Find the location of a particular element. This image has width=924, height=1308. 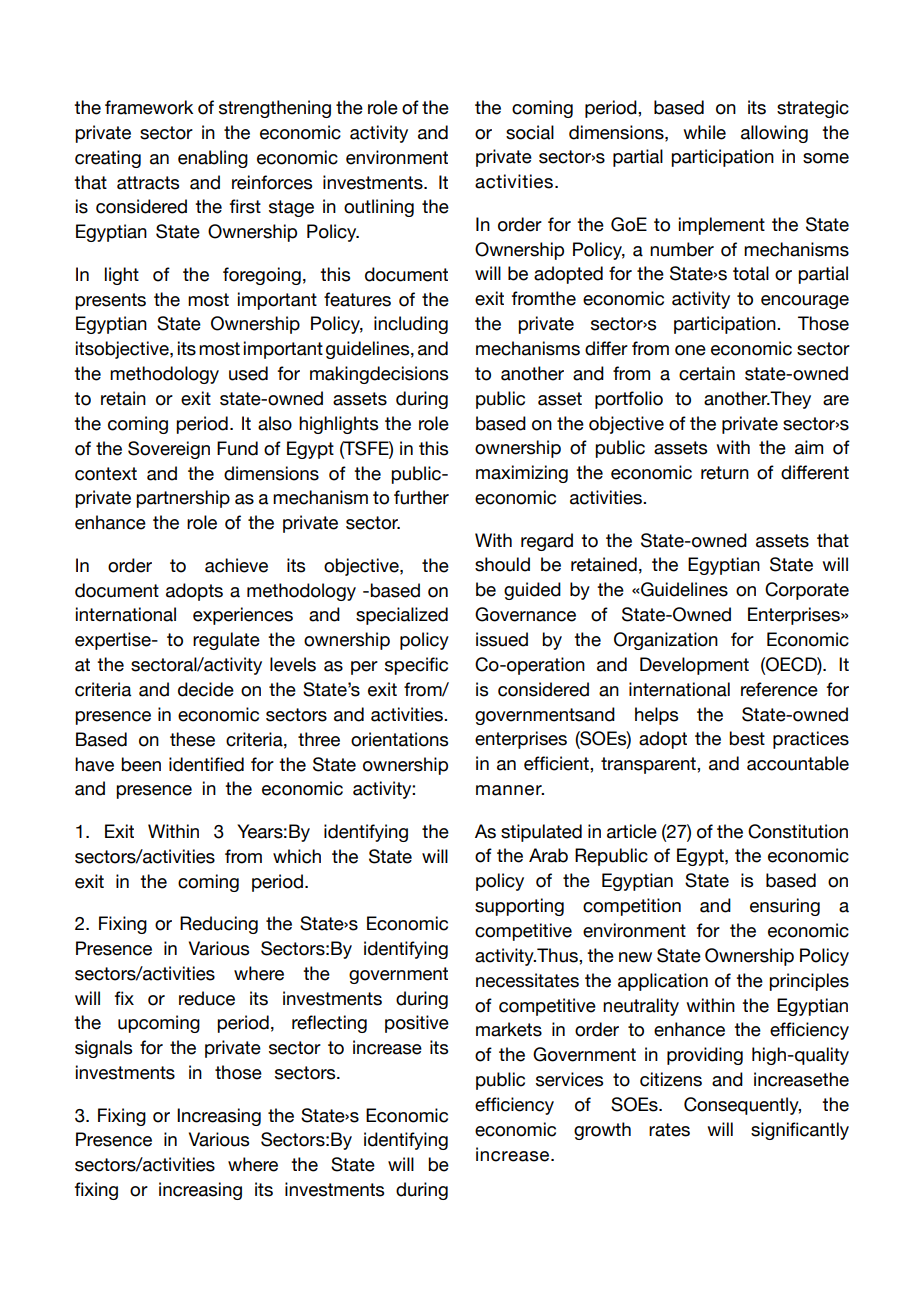

Organization is located at coordinates (666, 641).
